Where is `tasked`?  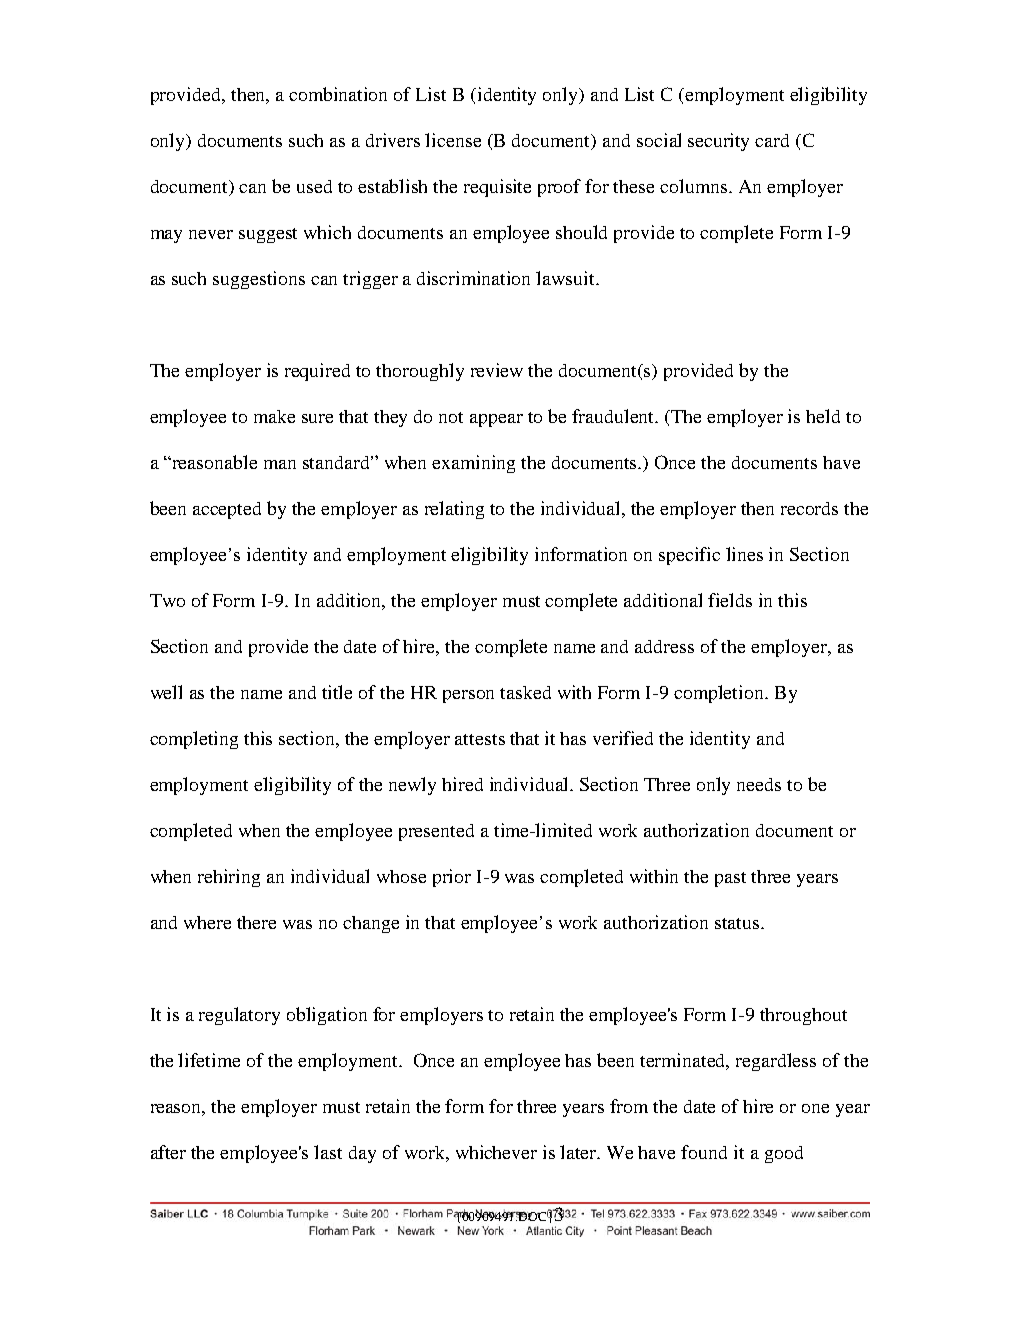 tasked is located at coordinates (525, 692).
